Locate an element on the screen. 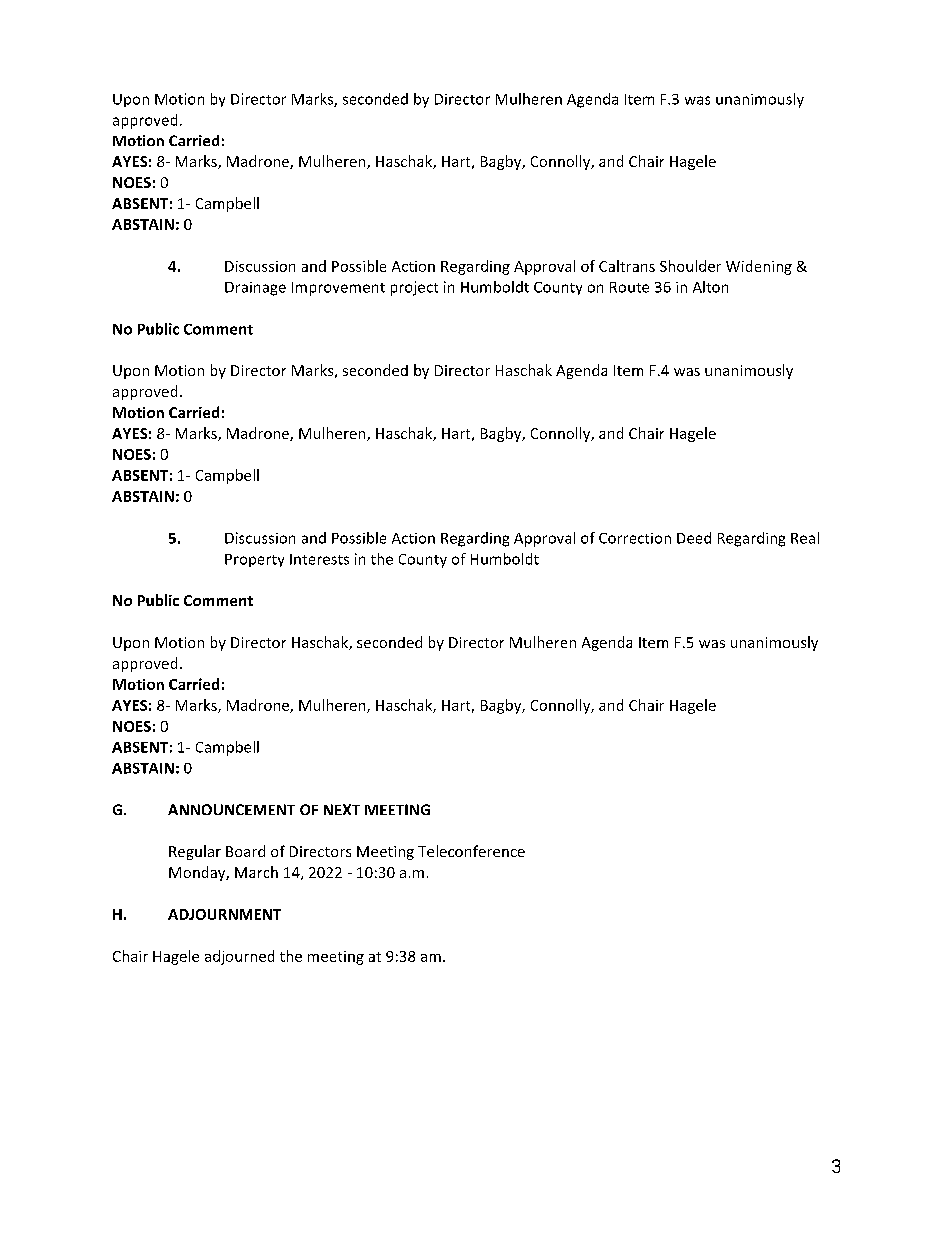 The image size is (952, 1233). ADJOURNMENT is located at coordinates (224, 914).
